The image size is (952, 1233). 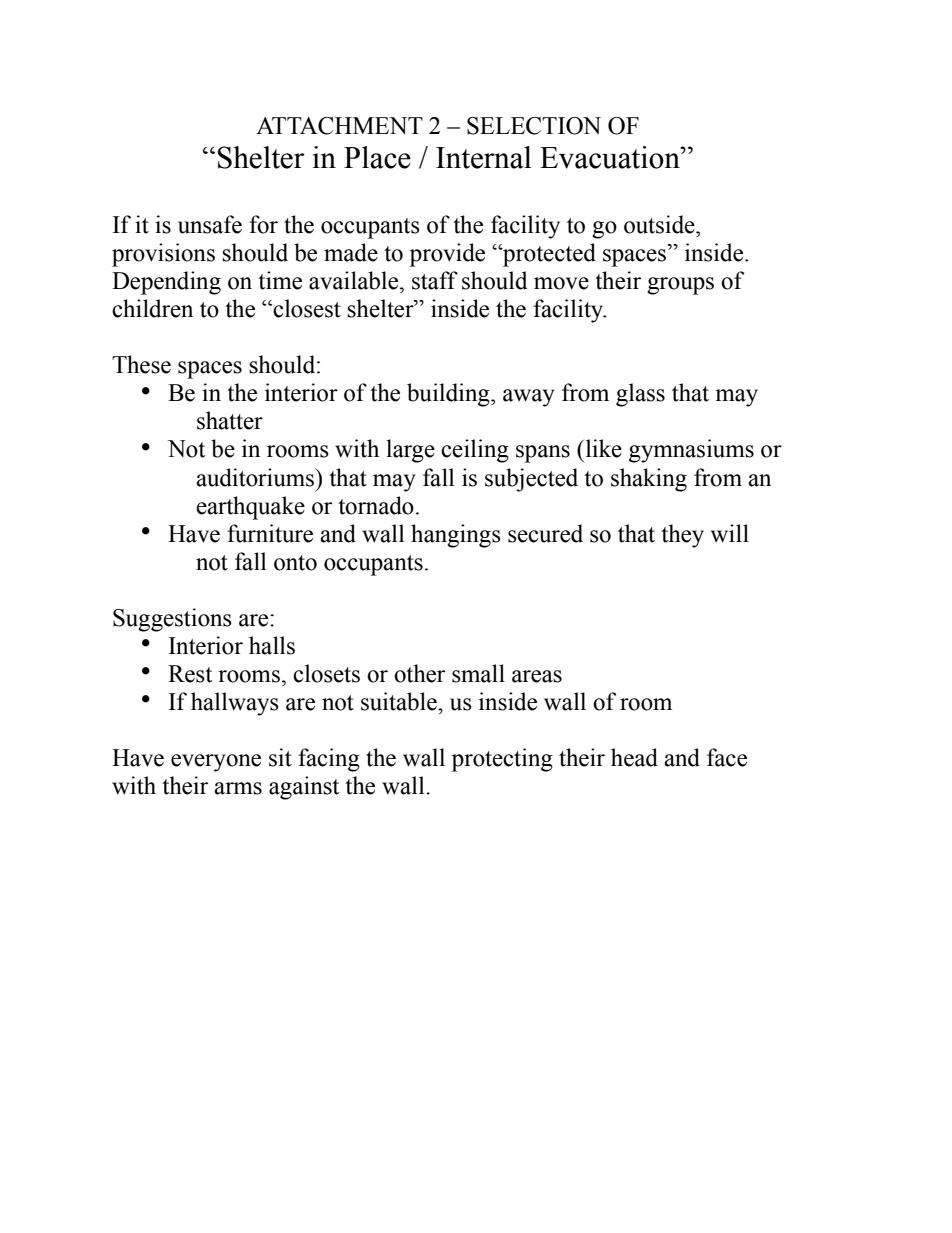 I want to click on Internal, so click(x=484, y=157).
